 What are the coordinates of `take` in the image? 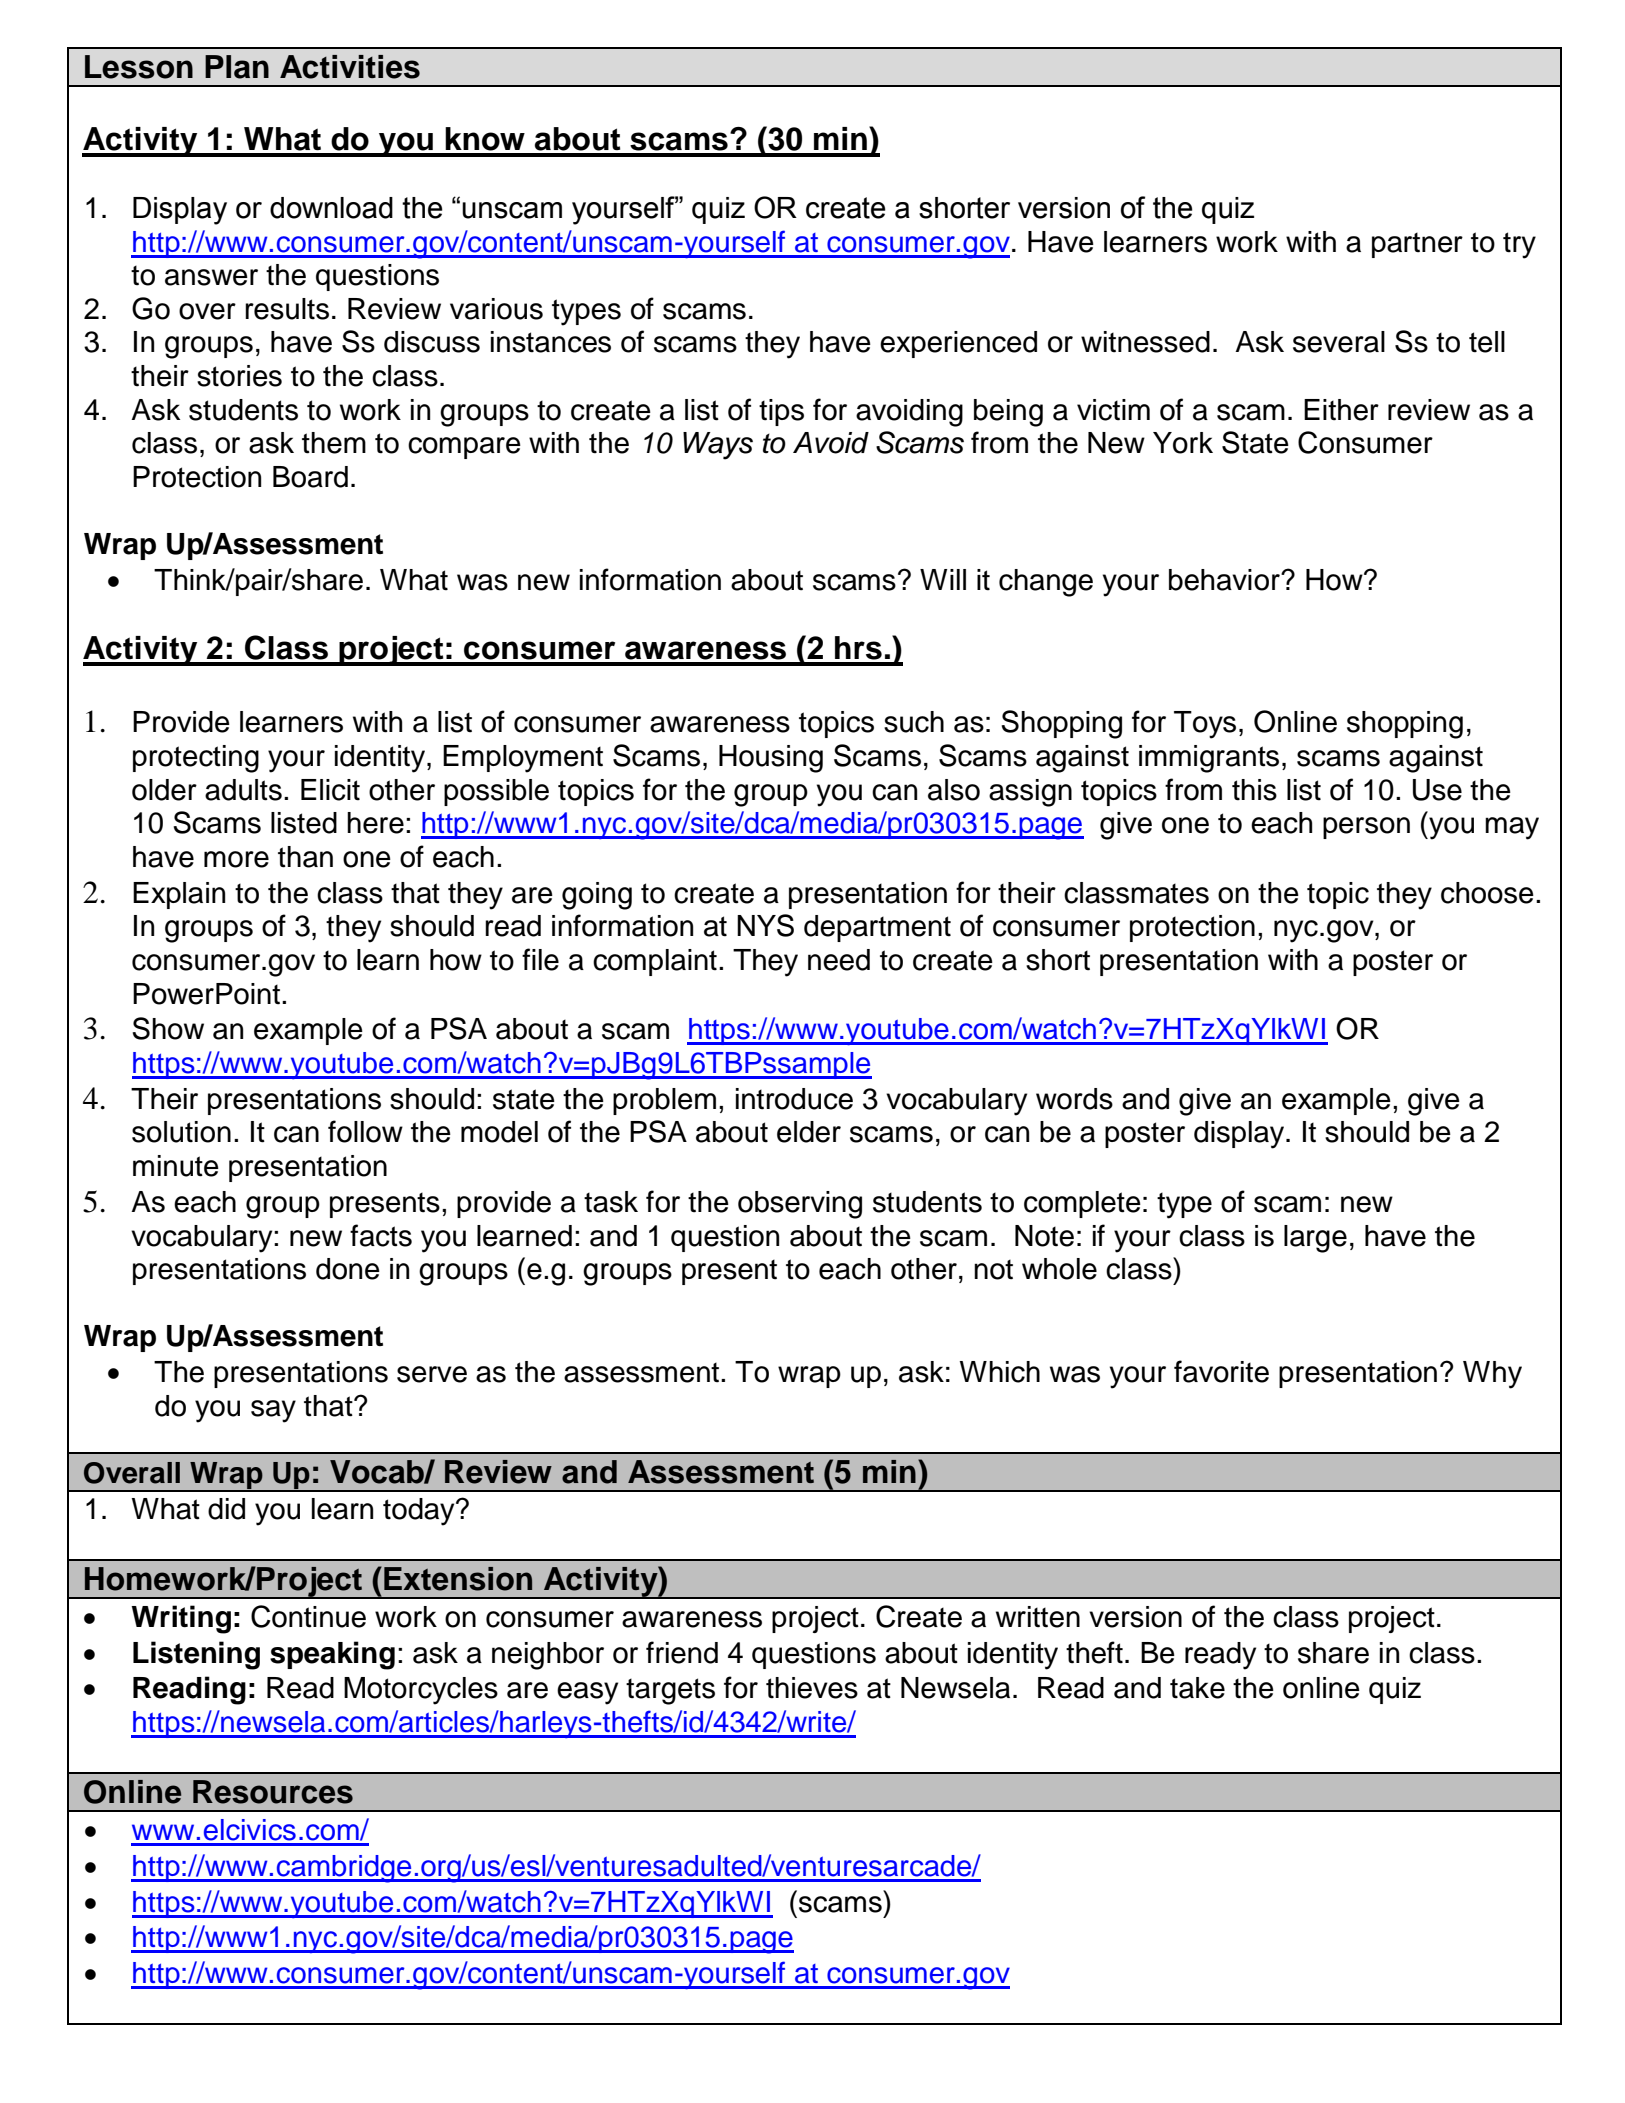 It's located at (1197, 1688).
